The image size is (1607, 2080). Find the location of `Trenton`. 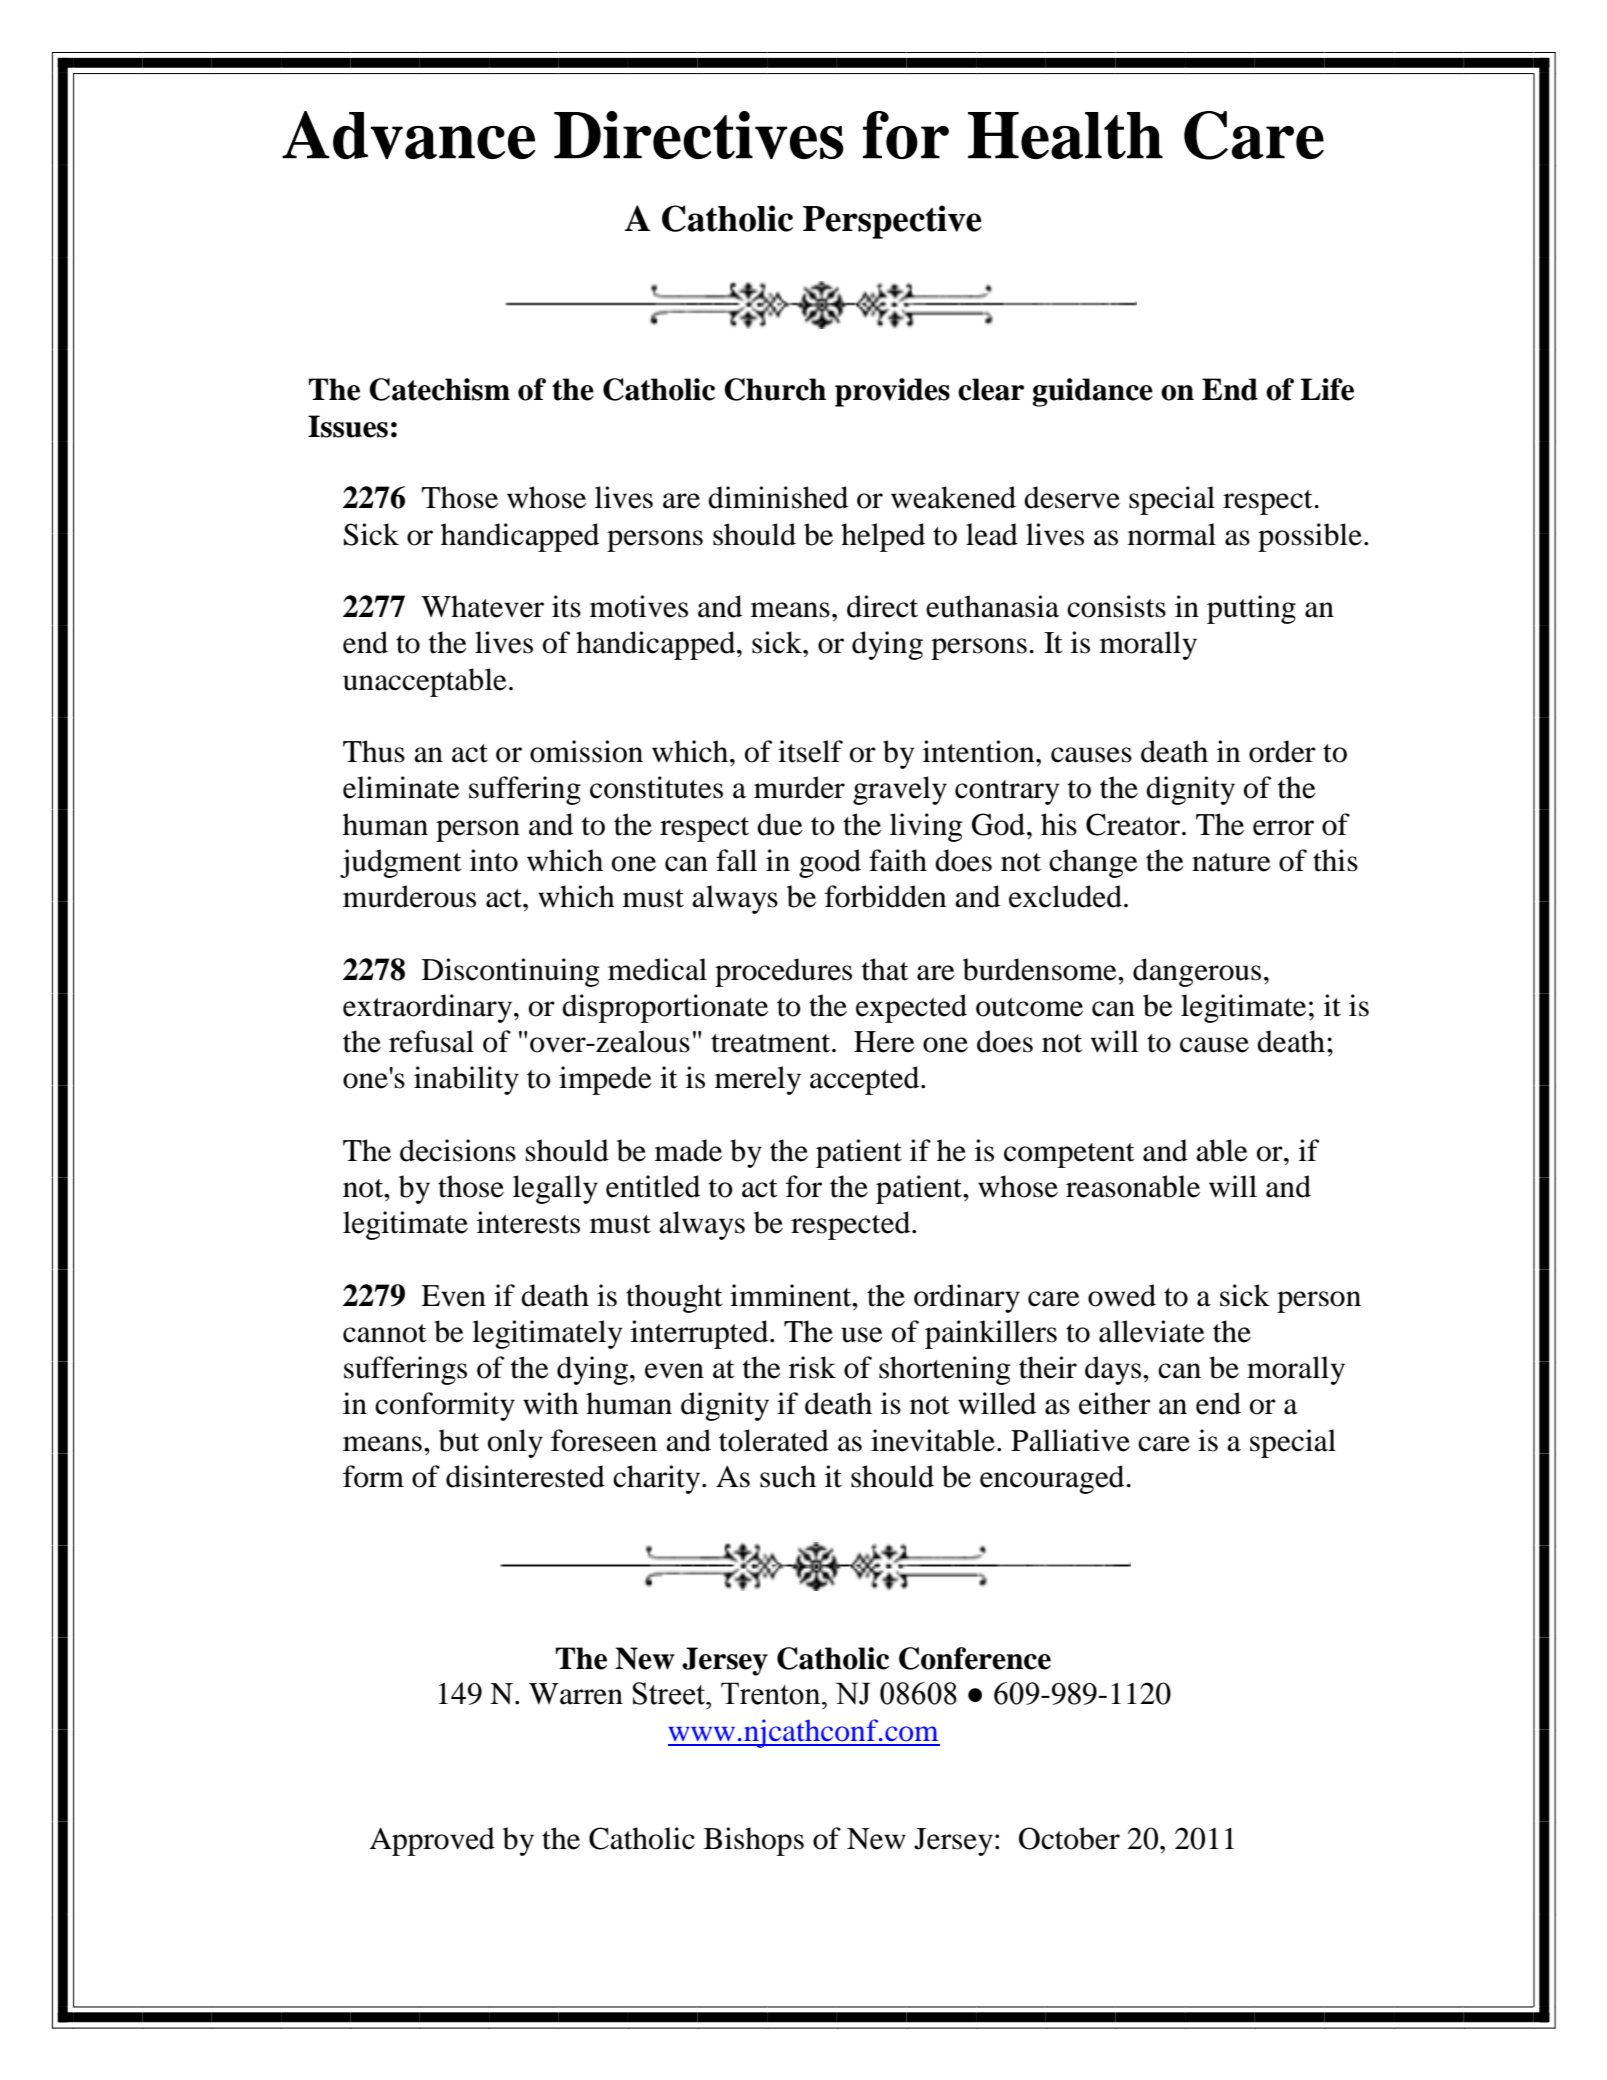

Trenton is located at coordinates (772, 1693).
